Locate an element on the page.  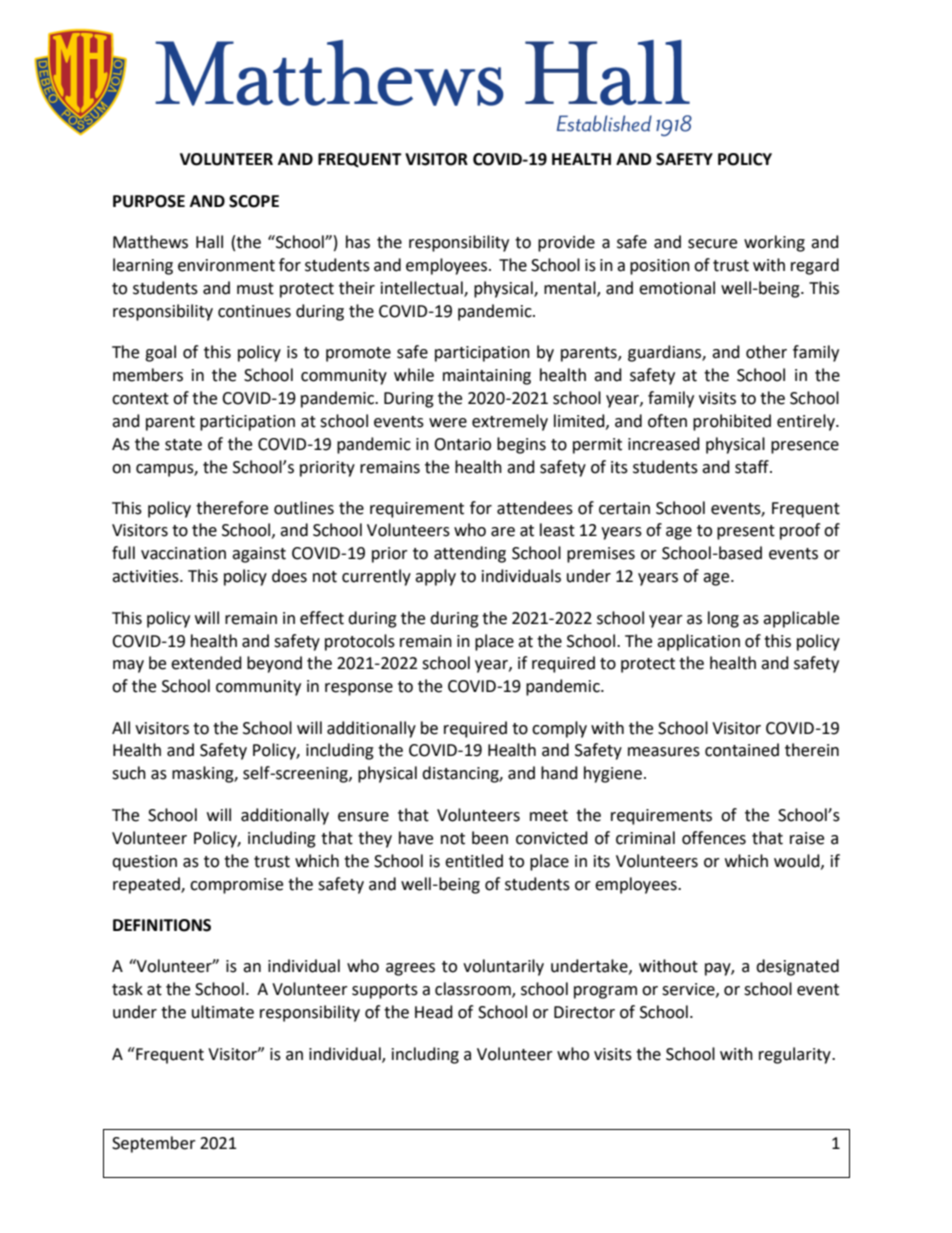
regularity is located at coordinates (796, 1055).
